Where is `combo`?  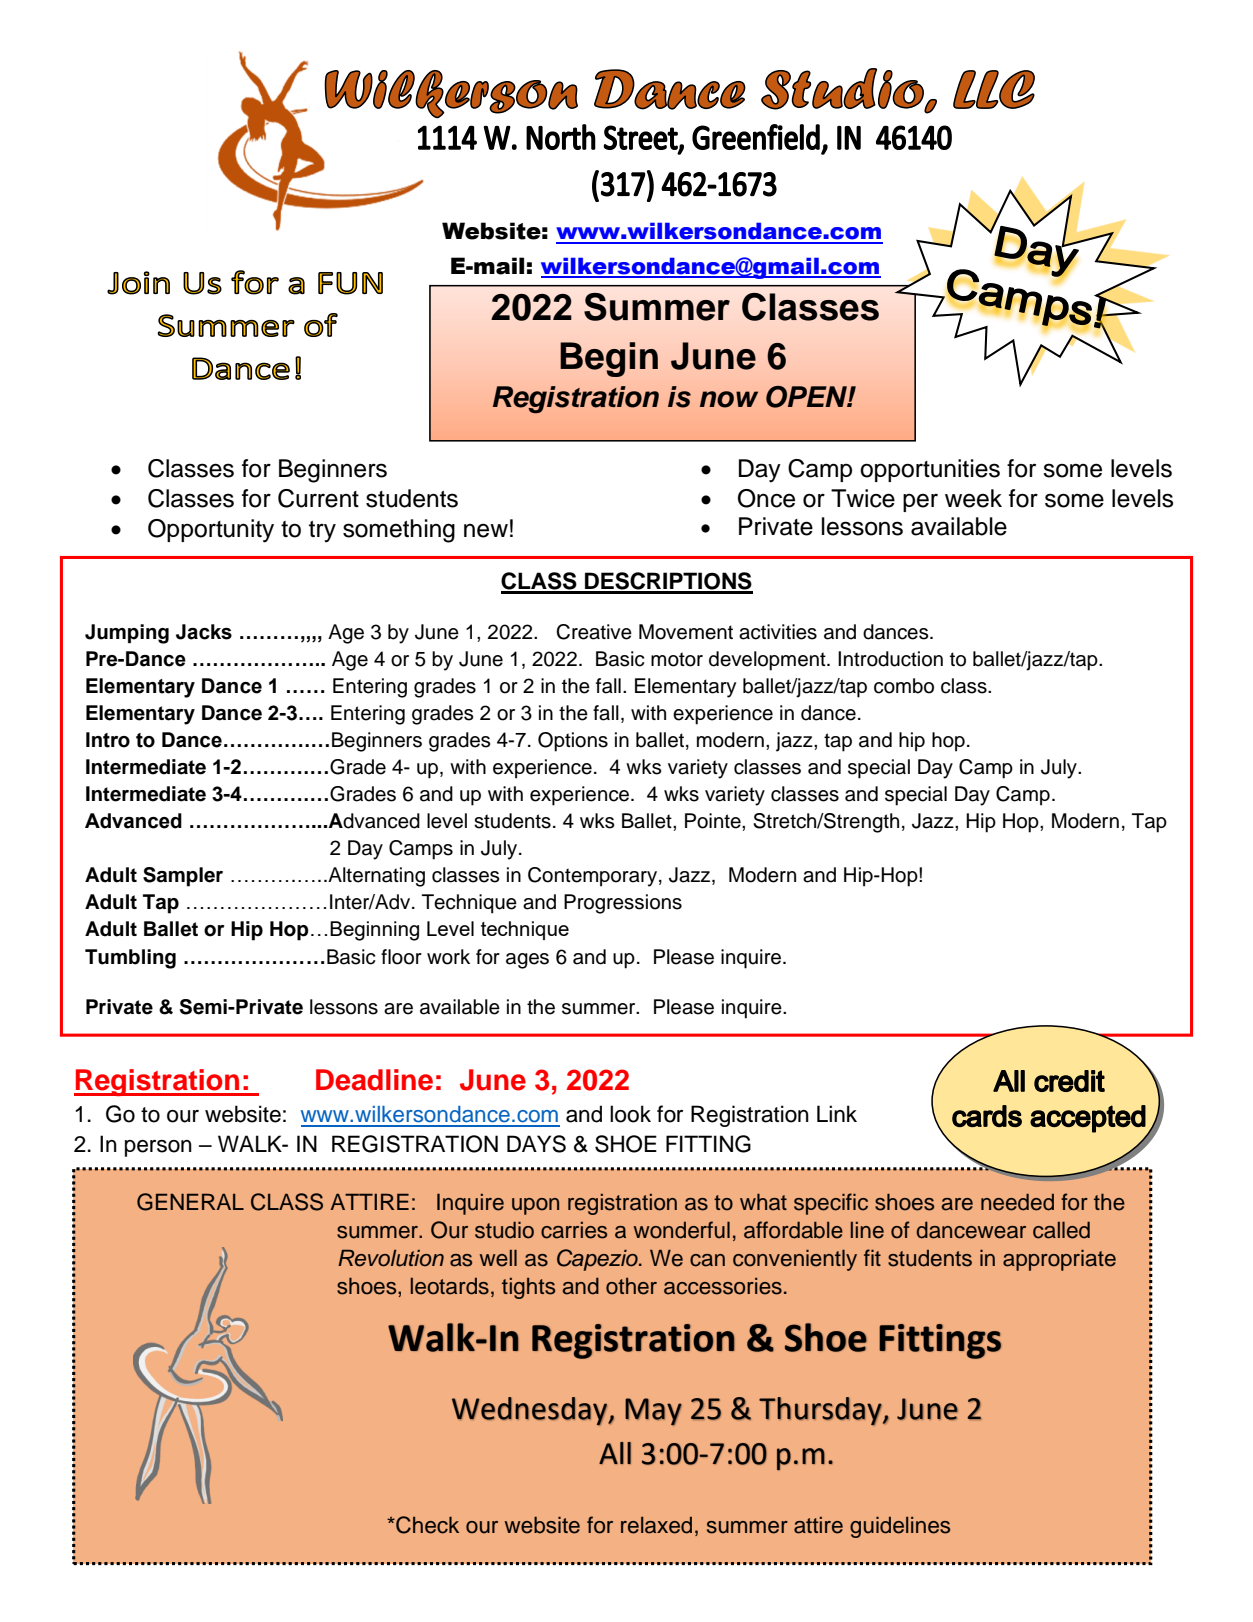 combo is located at coordinates (904, 686).
